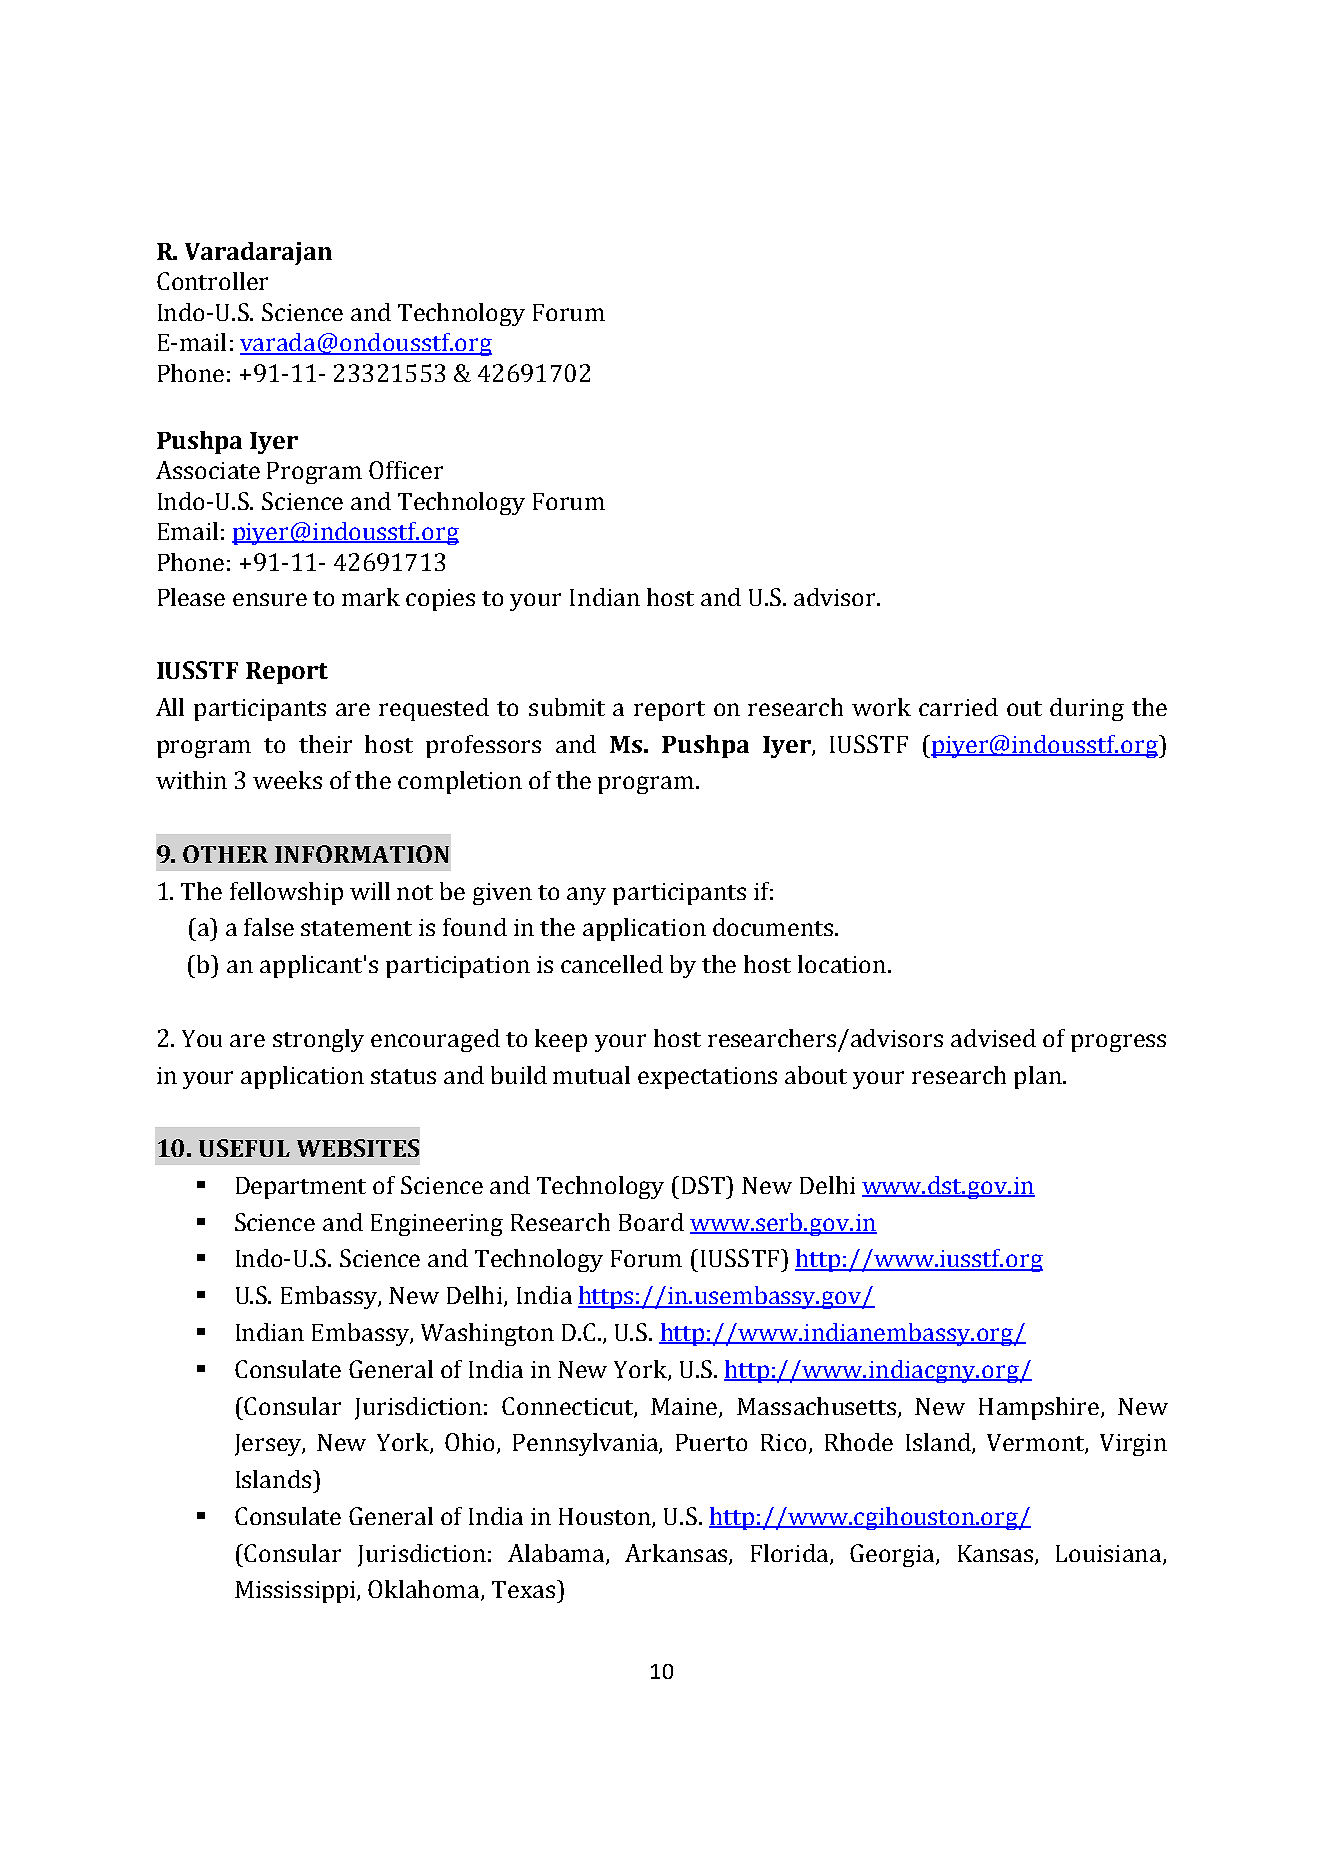 The width and height of the screenshot is (1322, 1871). Describe the element at coordinates (301, 1188) in the screenshot. I see `Department` at that location.
